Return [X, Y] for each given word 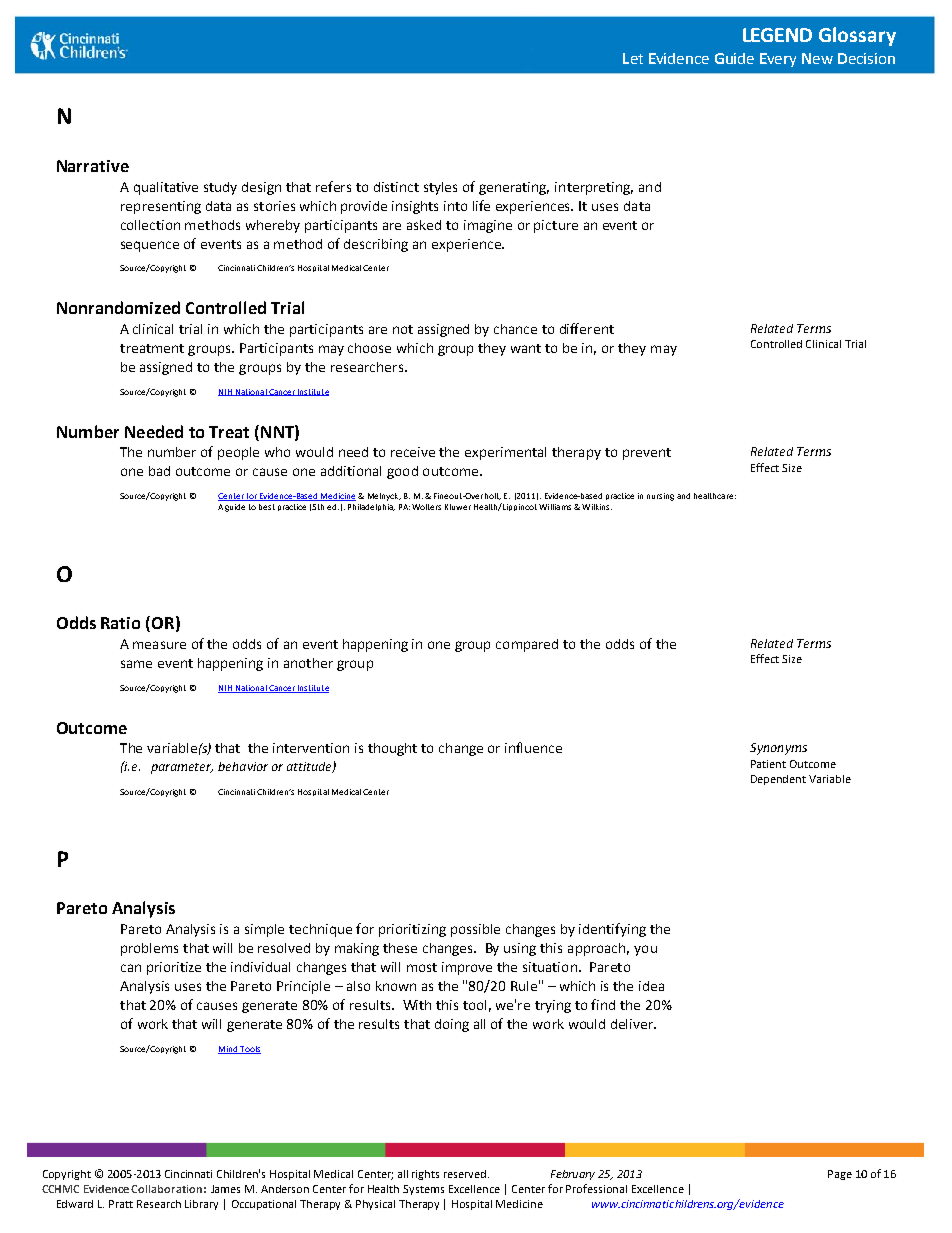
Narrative [93, 166]
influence [533, 747]
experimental [505, 453]
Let [633, 58]
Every [778, 60]
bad [159, 471]
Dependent [778, 780]
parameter [182, 768]
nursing [660, 497]
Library [201, 1205]
